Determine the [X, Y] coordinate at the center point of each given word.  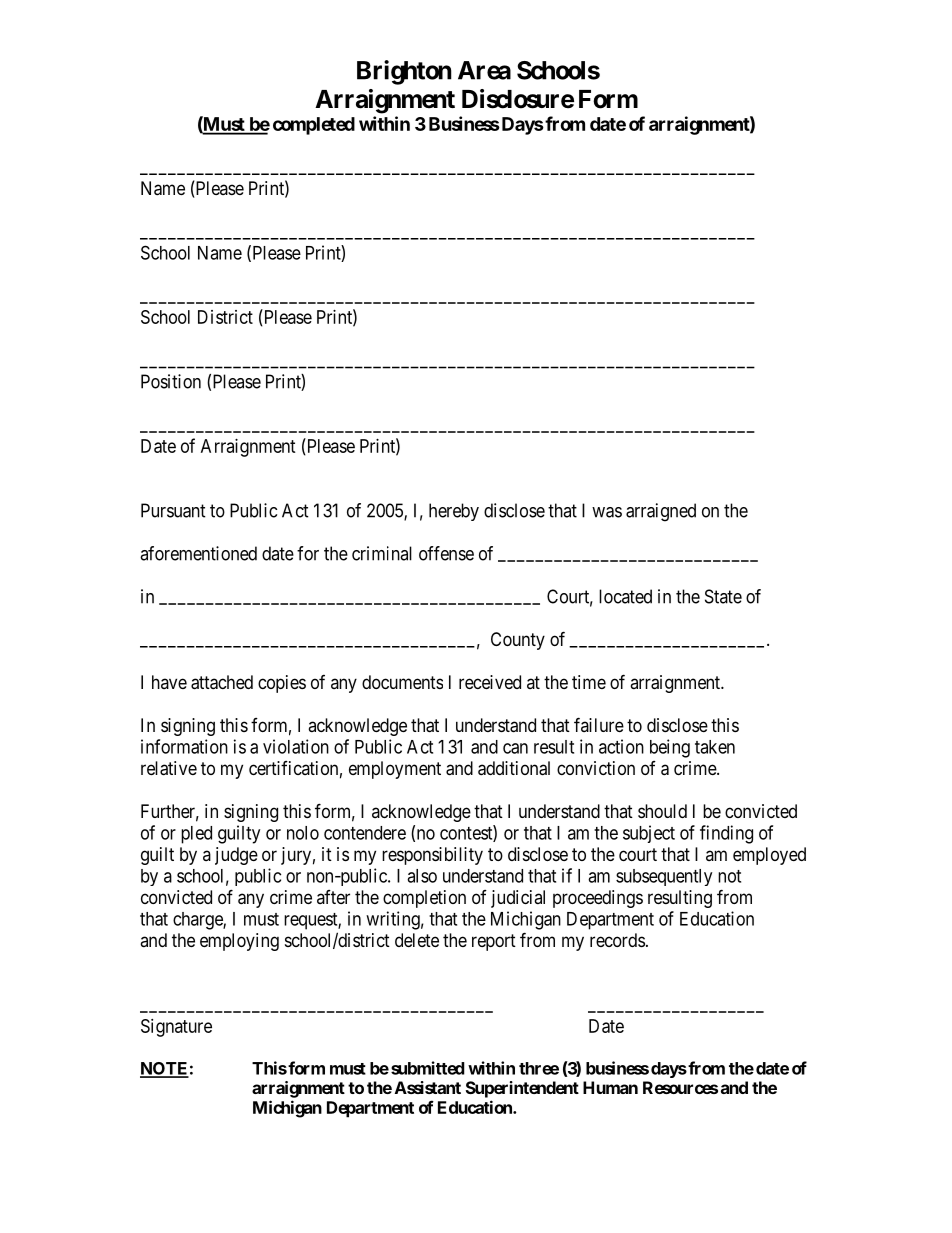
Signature [176, 1028]
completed [314, 126]
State [723, 596]
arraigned [661, 512]
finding [726, 834]
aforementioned [198, 553]
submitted [428, 1068]
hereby [454, 512]
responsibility [432, 856]
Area [484, 70]
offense [446, 553]
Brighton [404, 72]
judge [236, 856]
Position [171, 381]
